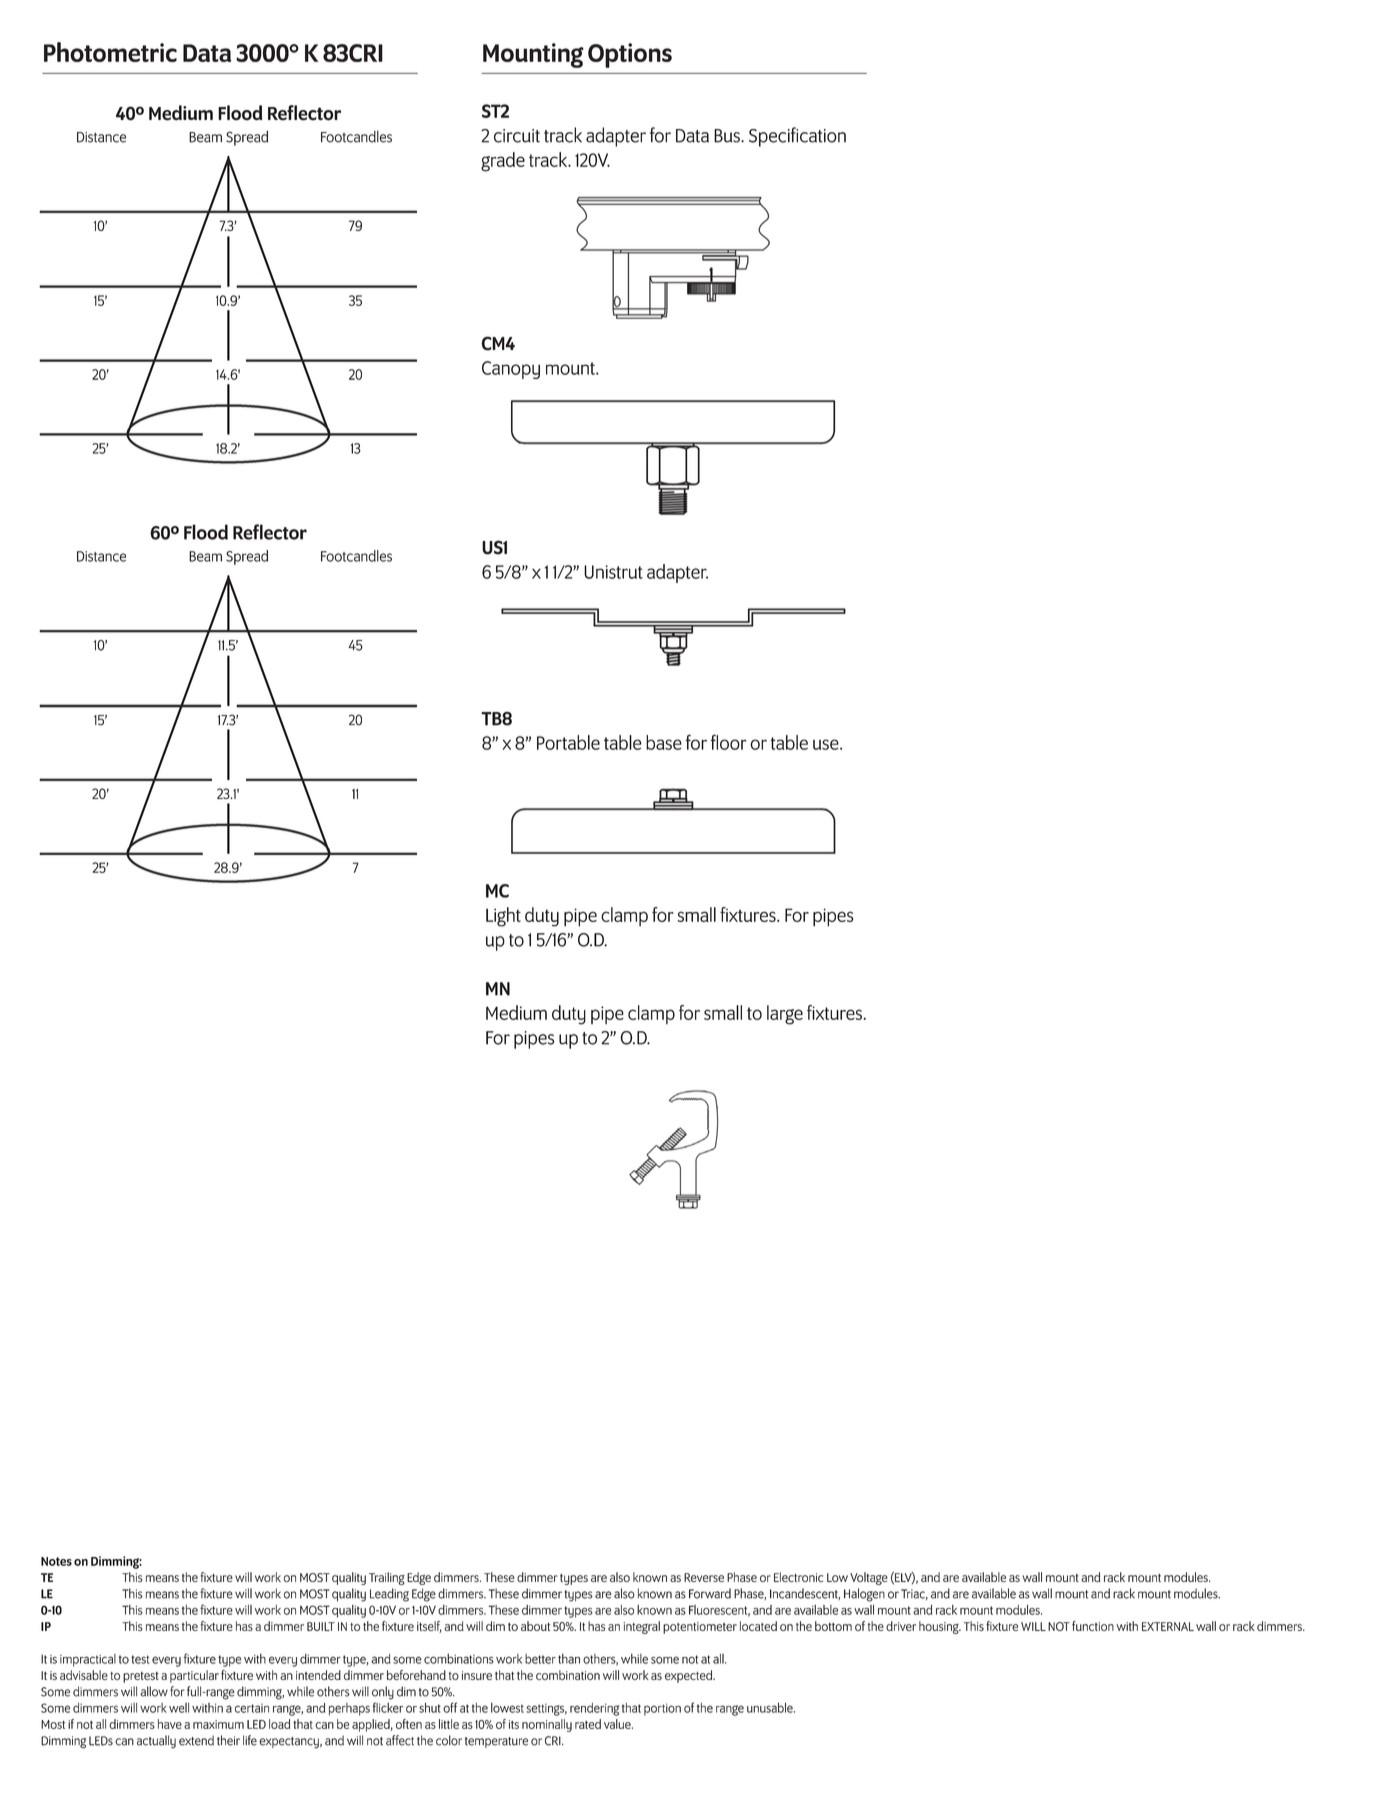 The height and width of the screenshot is (1795, 1387). Describe the element at coordinates (511, 370) in the screenshot. I see `Canopy` at that location.
